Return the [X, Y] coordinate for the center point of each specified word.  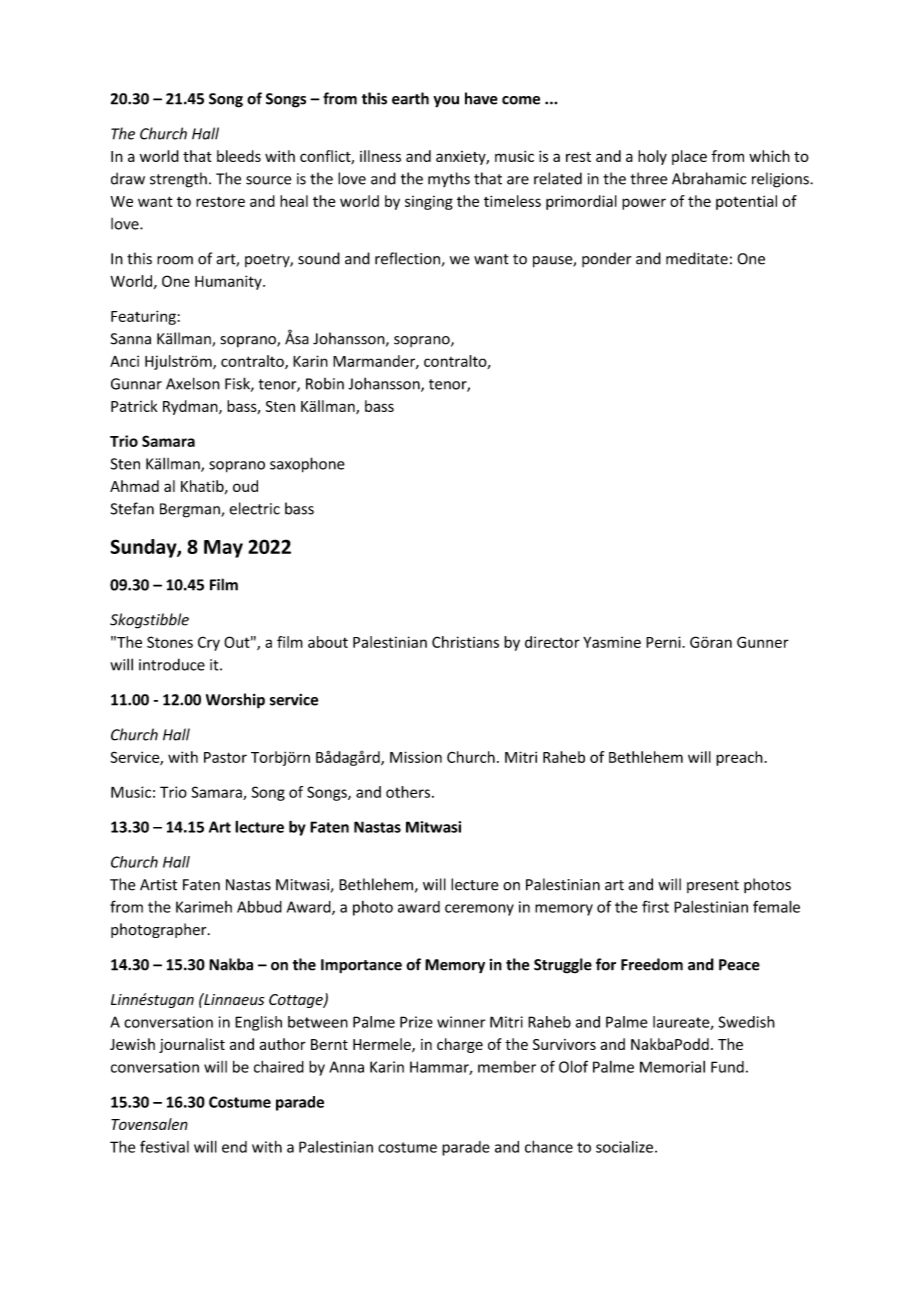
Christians [465, 642]
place [689, 157]
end [234, 1147]
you [446, 102]
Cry [209, 643]
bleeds [239, 156]
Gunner [763, 642]
